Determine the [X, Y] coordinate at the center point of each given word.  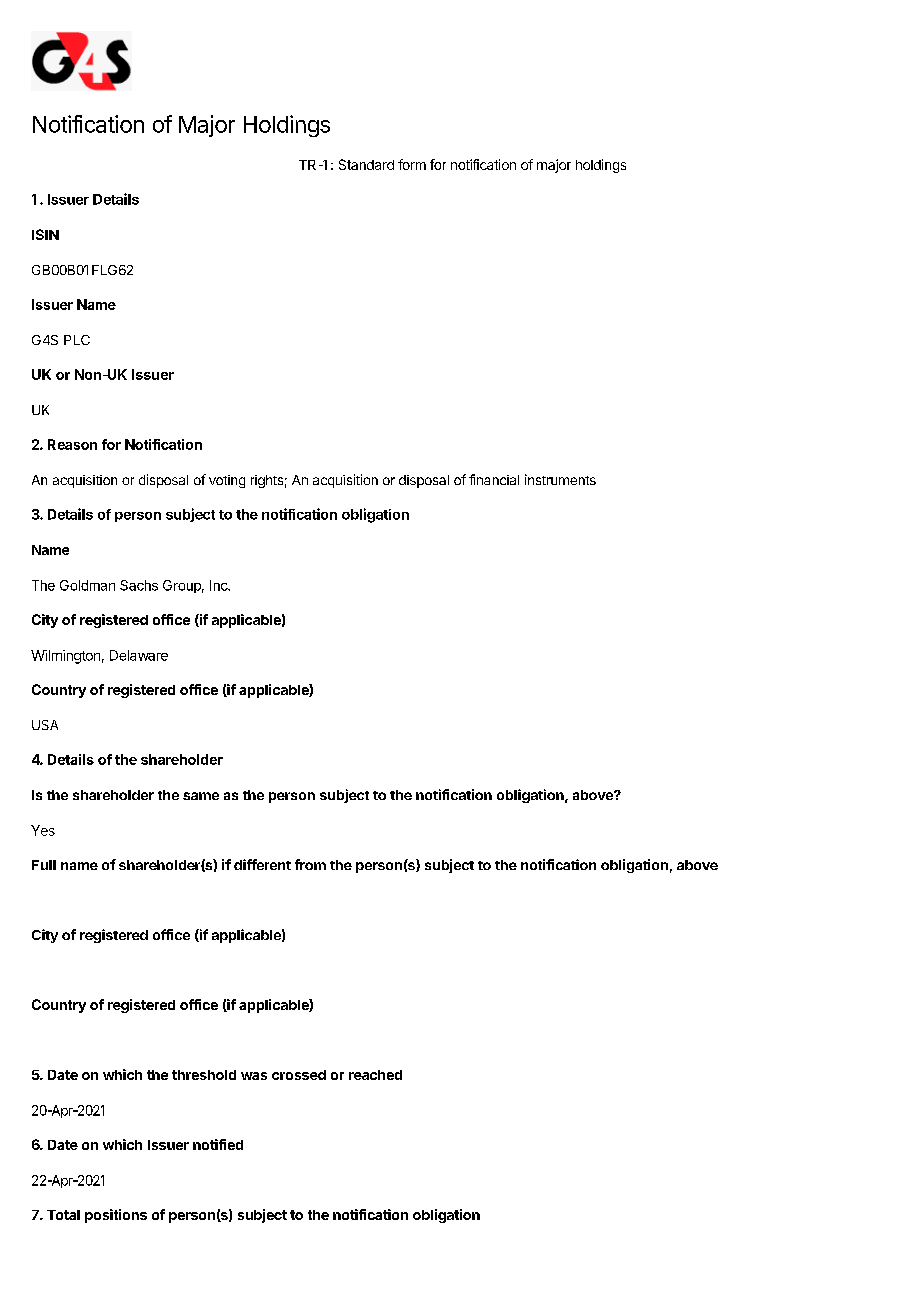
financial [494, 479]
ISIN [45, 234]
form [412, 164]
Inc [220, 585]
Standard [366, 164]
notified [218, 1144]
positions [116, 1216]
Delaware [139, 655]
